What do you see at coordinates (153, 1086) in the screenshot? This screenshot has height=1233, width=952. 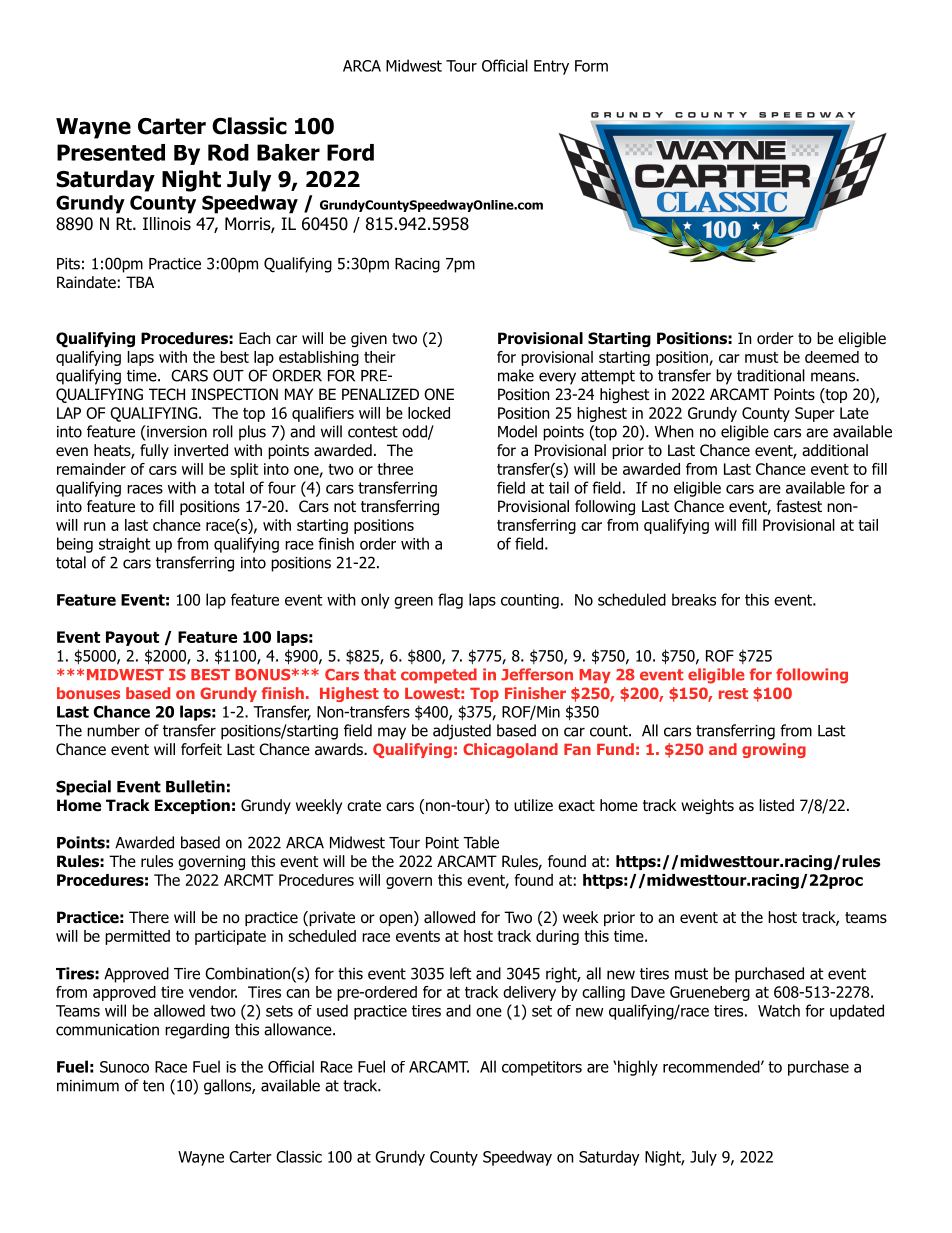 I see `ten` at bounding box center [153, 1086].
